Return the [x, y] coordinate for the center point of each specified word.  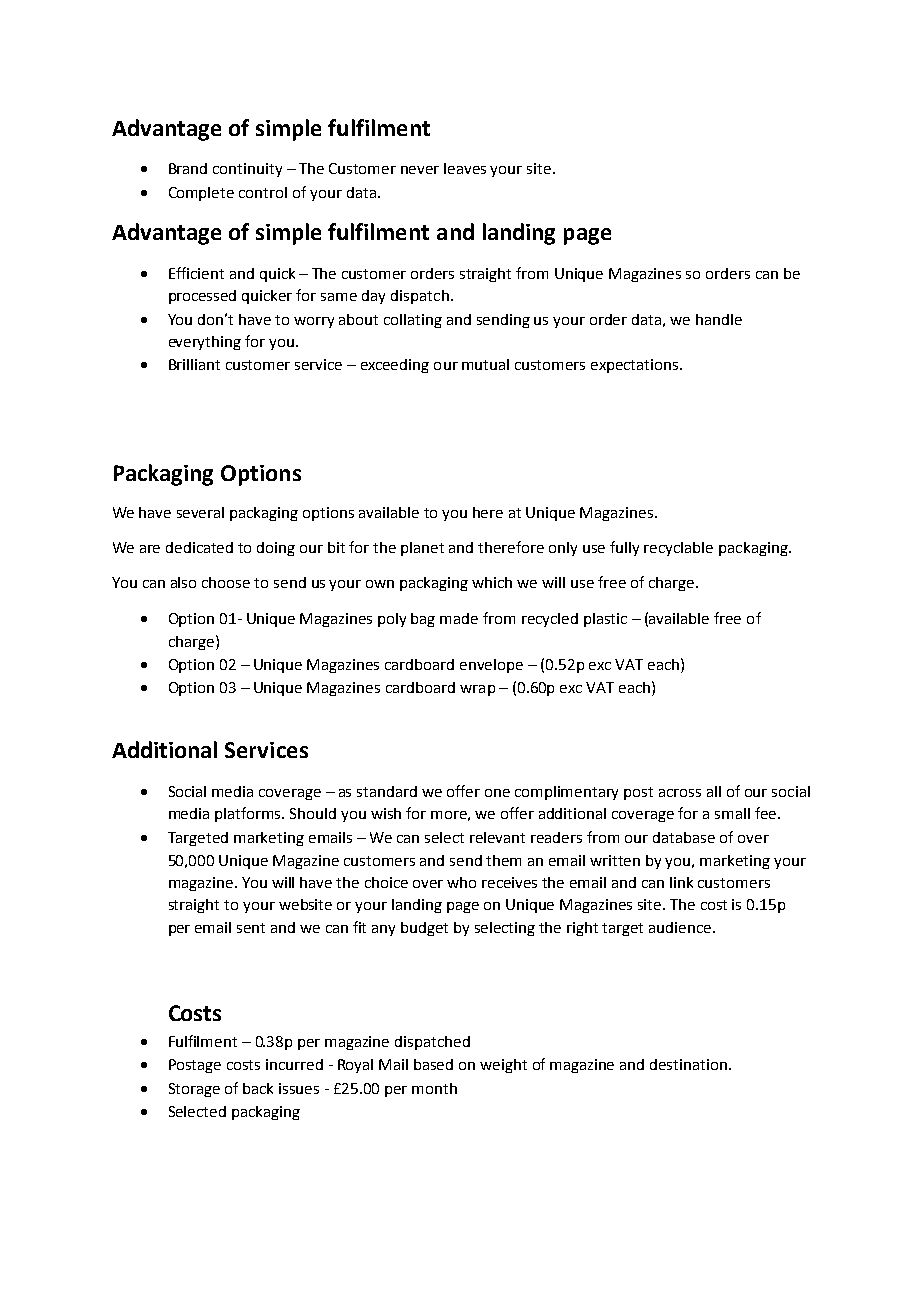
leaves [465, 168]
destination [690, 1064]
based [433, 1064]
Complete [201, 194]
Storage [194, 1090]
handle [719, 319]
